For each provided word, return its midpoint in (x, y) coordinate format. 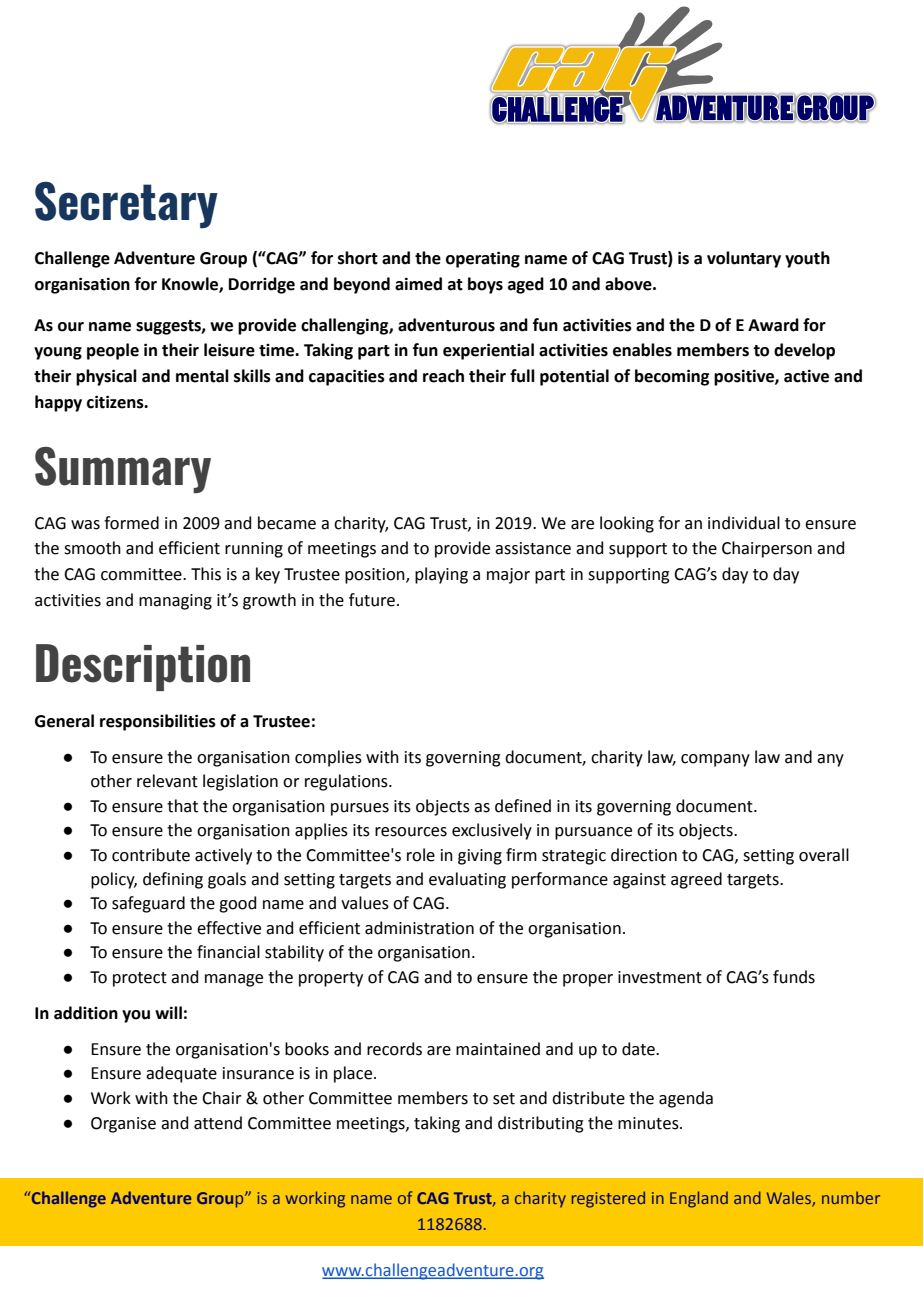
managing (175, 602)
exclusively (492, 831)
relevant (167, 781)
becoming (672, 377)
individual (744, 523)
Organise (123, 1125)
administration (419, 928)
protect (140, 979)
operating (483, 259)
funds (794, 977)
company (715, 760)
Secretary (126, 205)
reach (443, 376)
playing (441, 575)
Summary (123, 470)
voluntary (744, 259)
